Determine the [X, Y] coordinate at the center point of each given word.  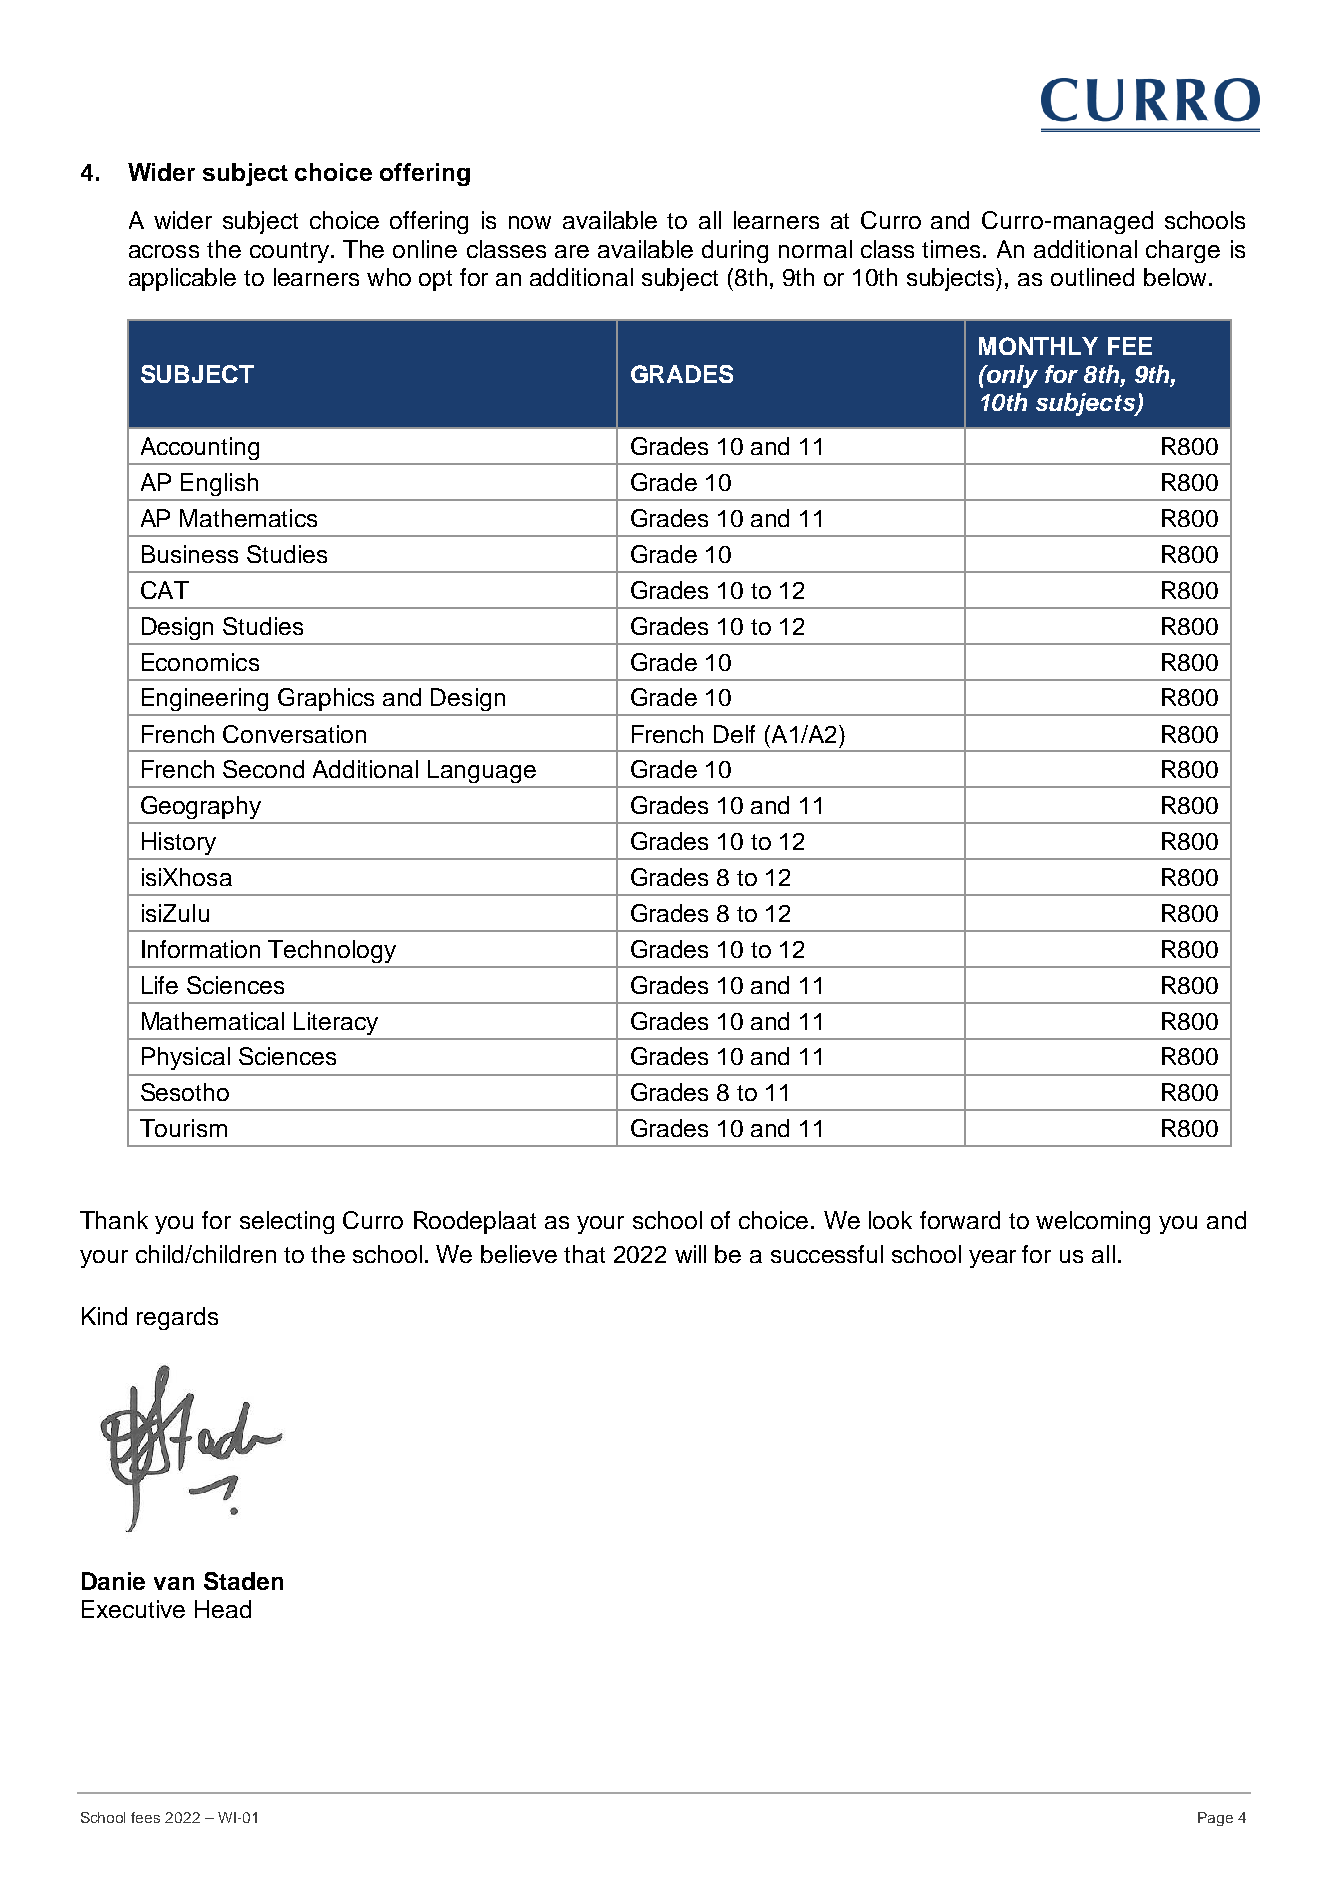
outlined [1092, 277]
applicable [182, 279]
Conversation [294, 734]
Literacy [336, 1023]
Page [1215, 1819]
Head [223, 1609]
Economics [200, 662]
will [690, 1254]
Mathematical [213, 1021]
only [1011, 376]
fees [145, 1817]
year [992, 1259]
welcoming [1093, 1222]
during [735, 251]
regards [177, 1318]
